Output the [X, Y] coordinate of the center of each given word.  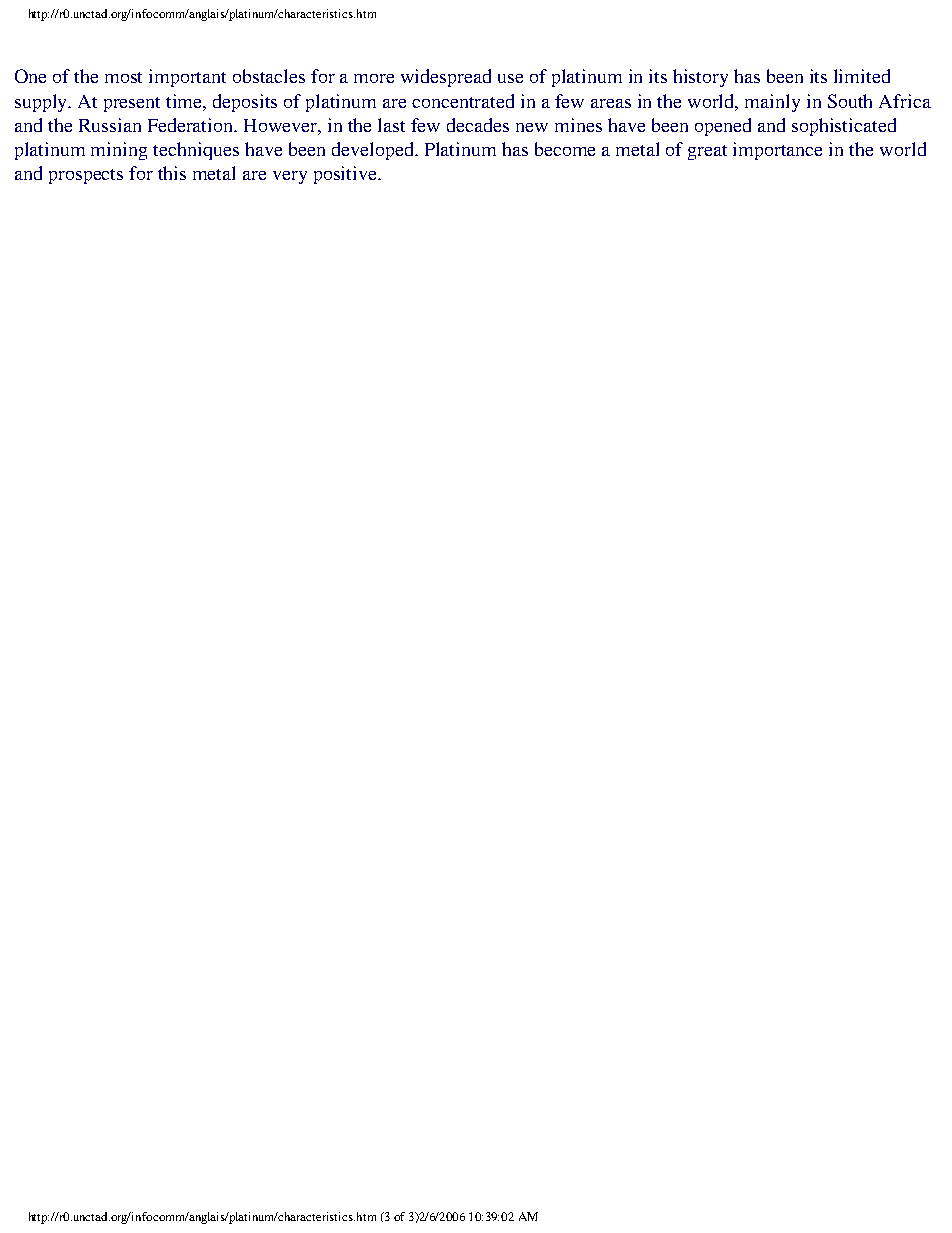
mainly [772, 103]
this [172, 173]
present [132, 104]
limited [862, 76]
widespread [446, 78]
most [123, 77]
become [565, 149]
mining [119, 151]
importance [777, 151]
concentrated [463, 101]
